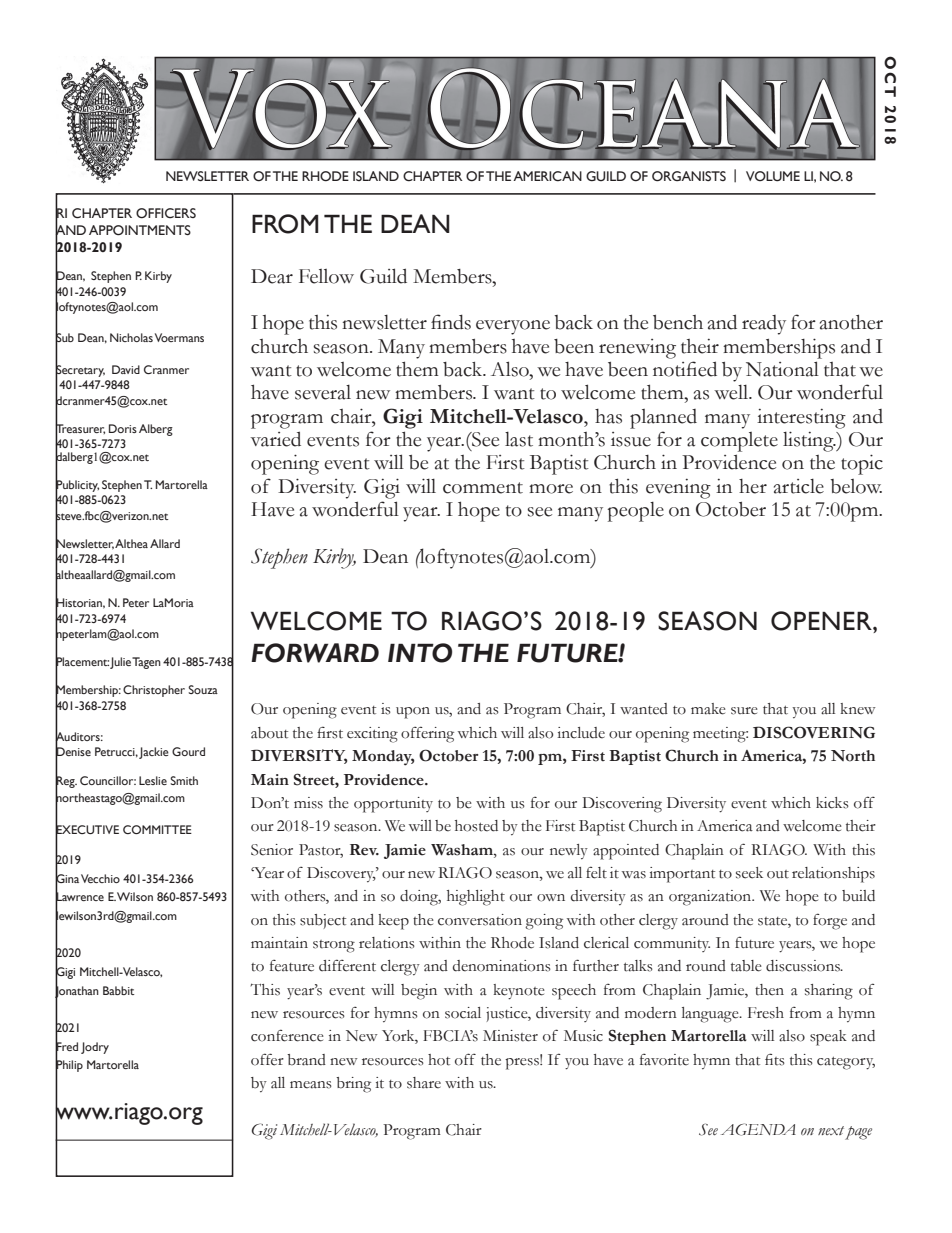 This page has height=1233, width=952. Describe the element at coordinates (413, 713) in the page. I see `upon` at that location.
